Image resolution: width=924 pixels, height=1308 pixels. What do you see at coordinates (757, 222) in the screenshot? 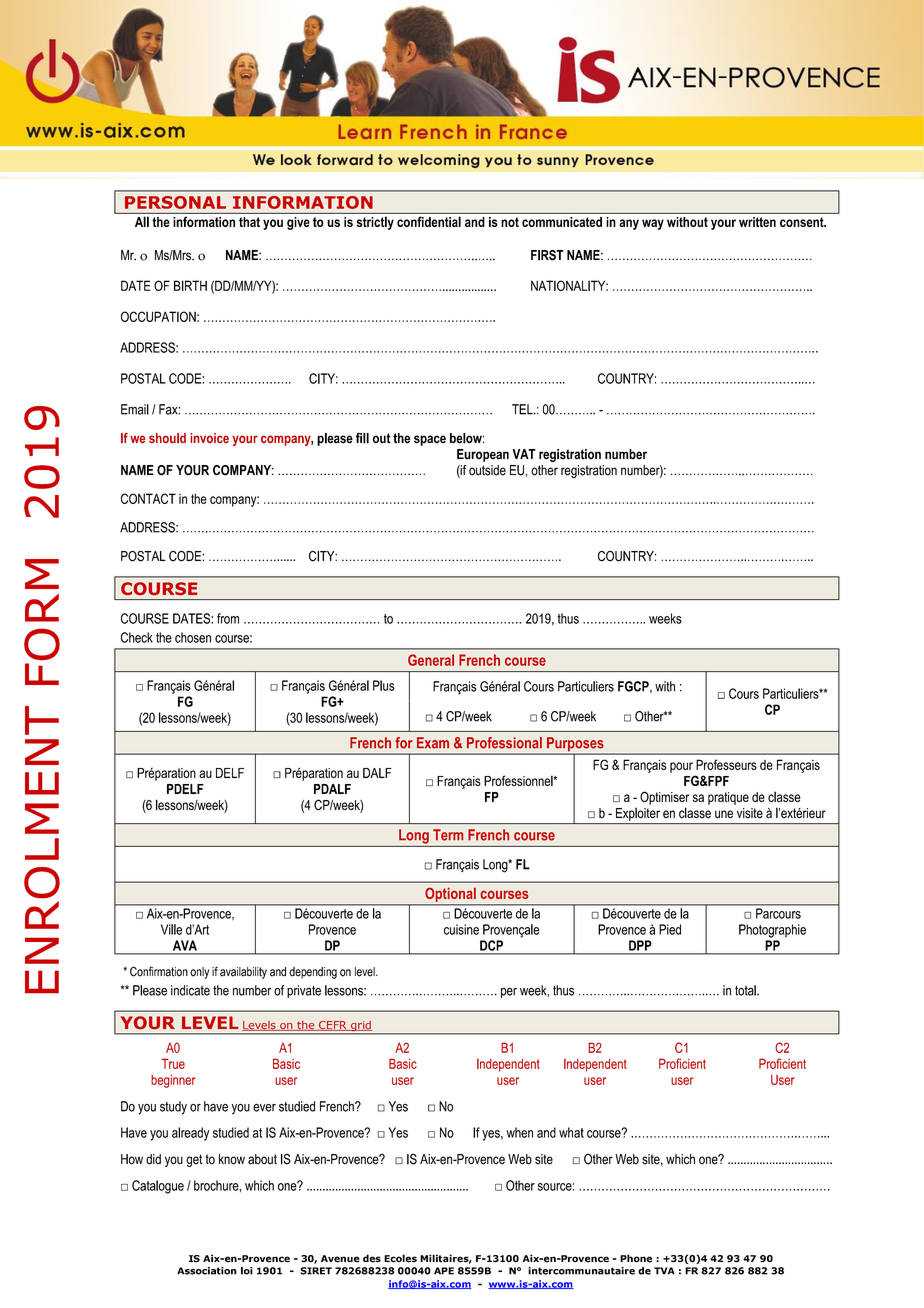
I see `written` at bounding box center [757, 222].
